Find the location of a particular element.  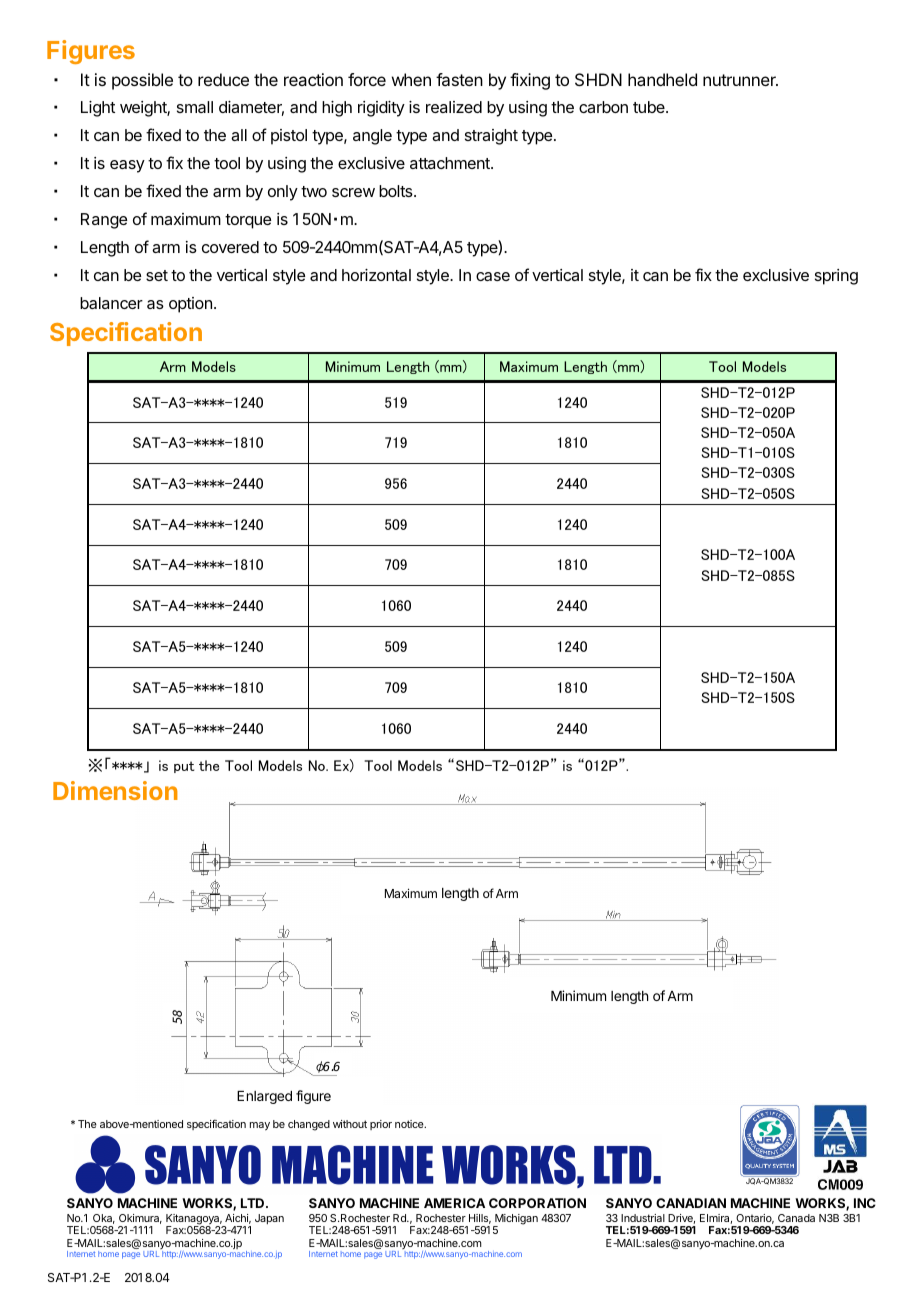

handheld is located at coordinates (662, 79).
